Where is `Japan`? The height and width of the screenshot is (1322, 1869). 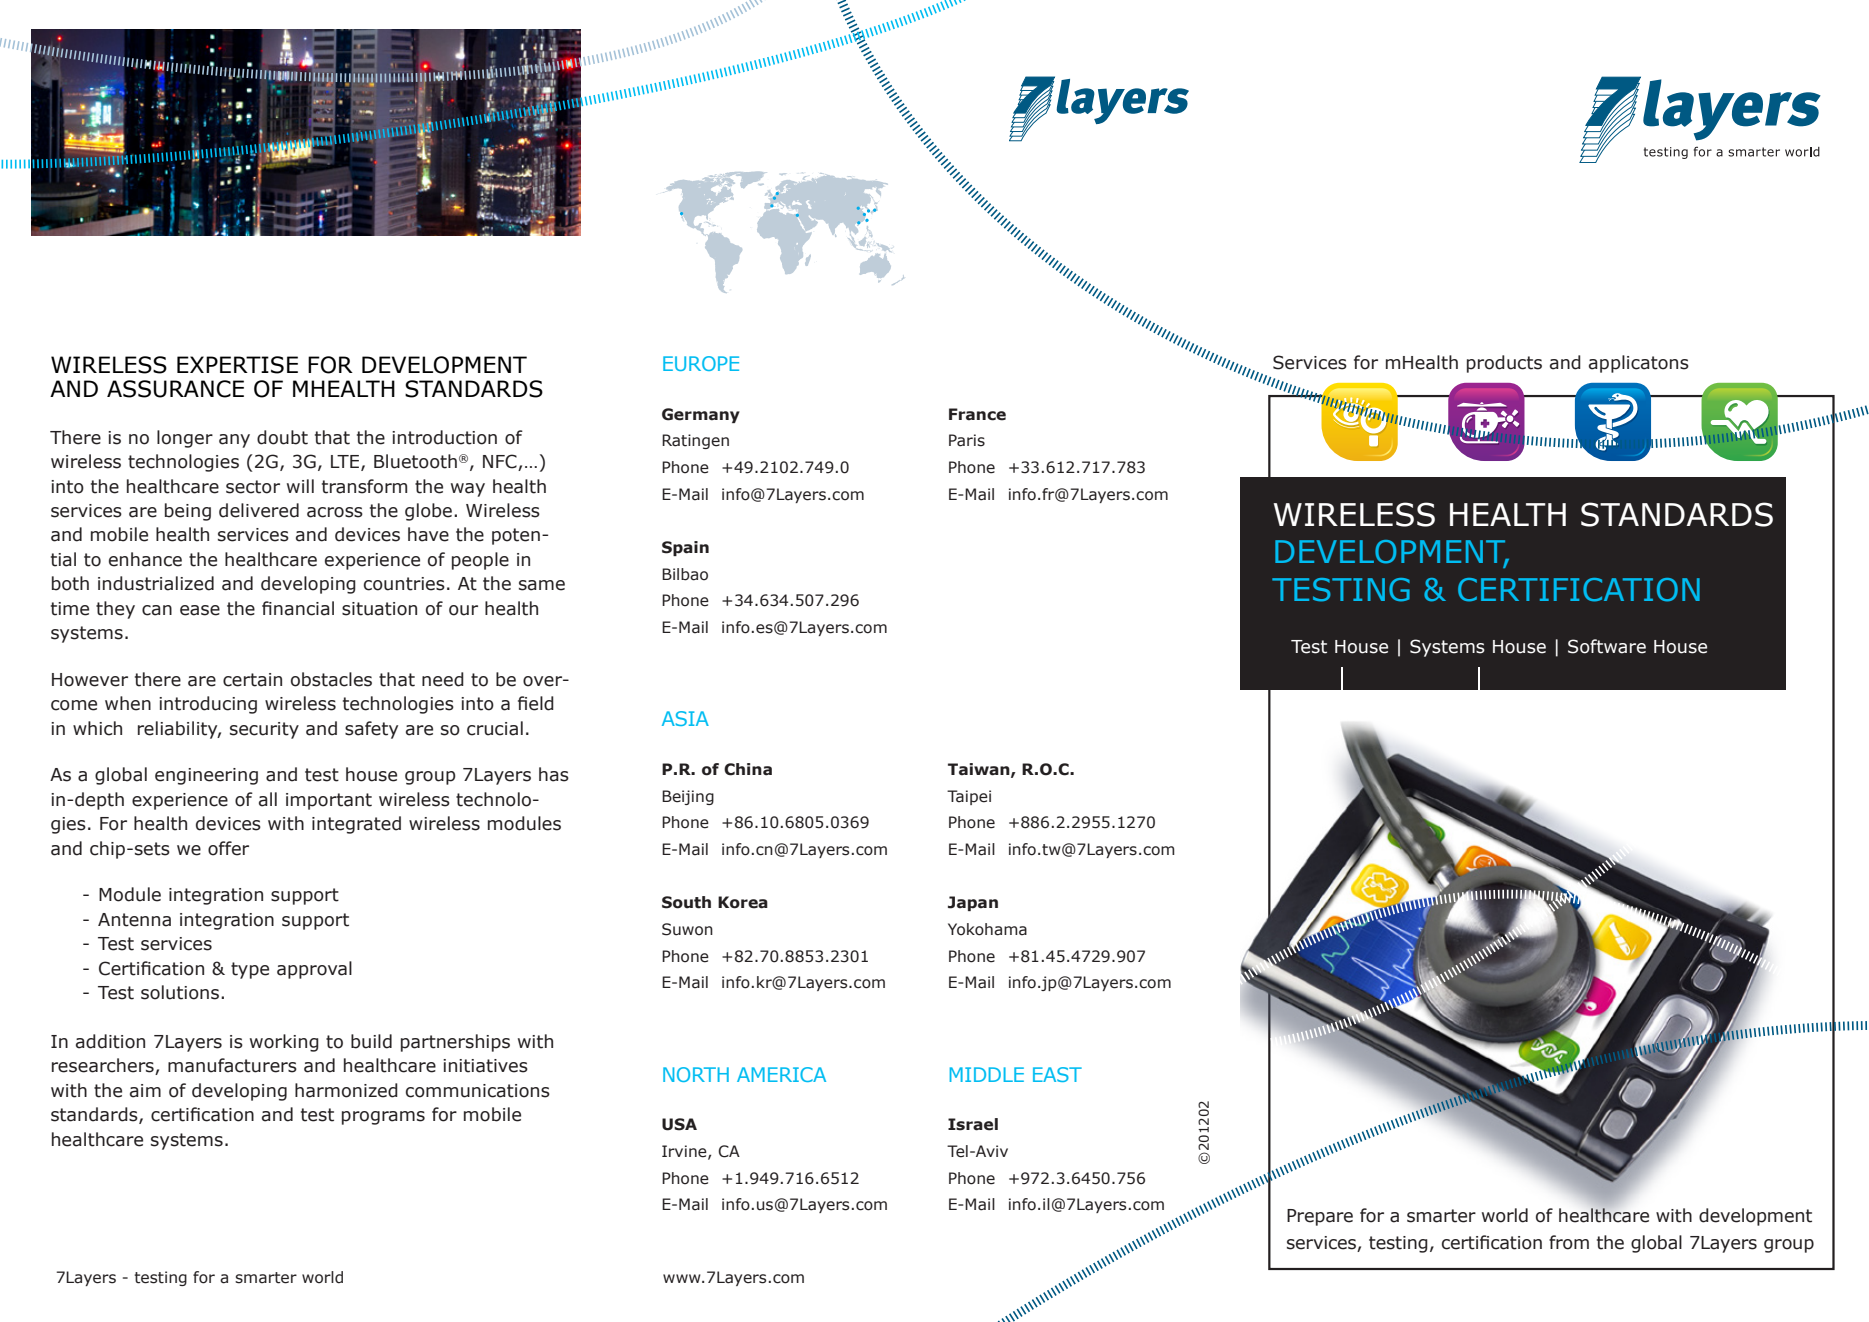
Japan is located at coordinates (973, 903).
